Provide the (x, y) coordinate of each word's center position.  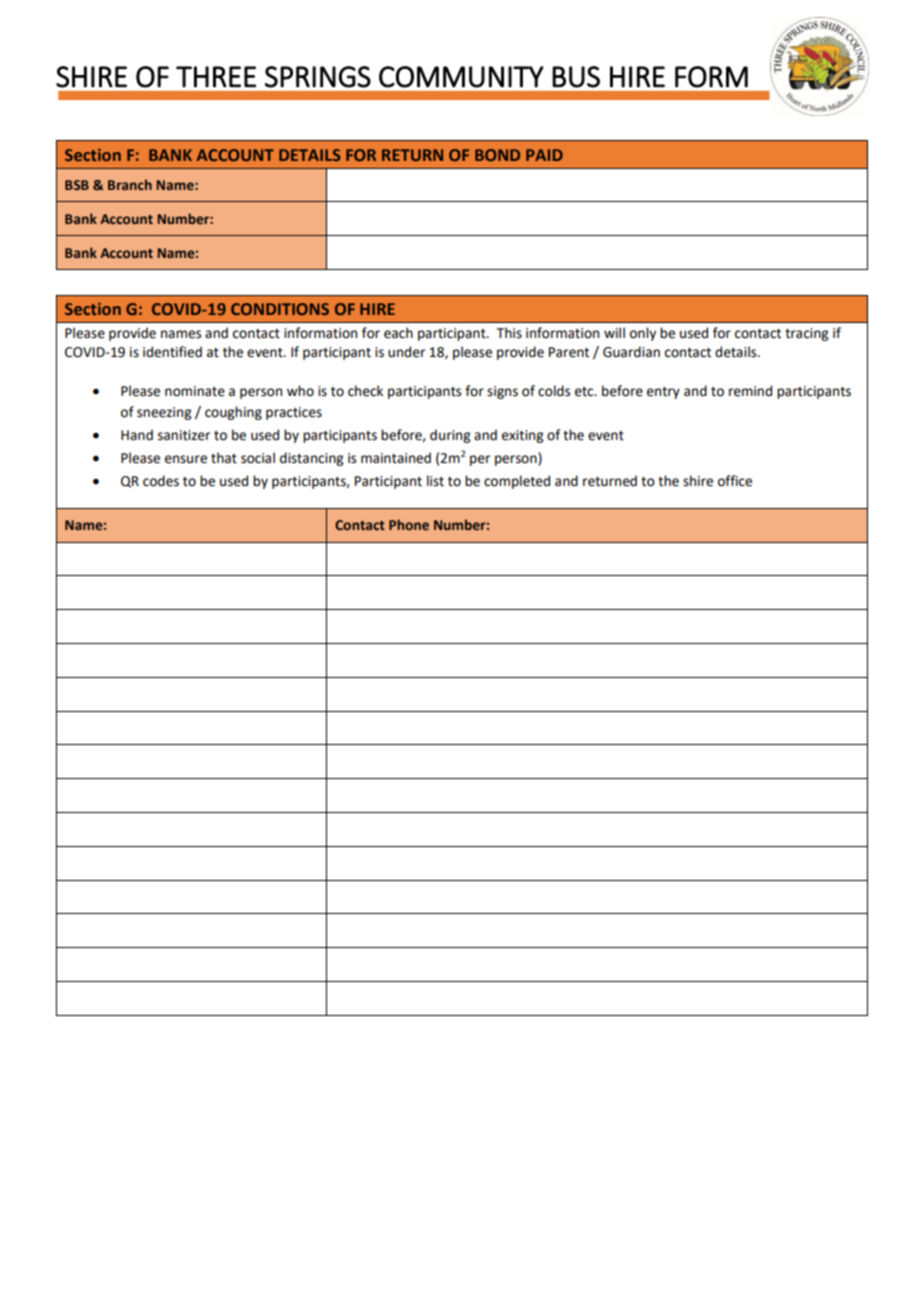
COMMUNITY (461, 77)
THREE (216, 77)
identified (172, 352)
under (406, 352)
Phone (409, 524)
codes (161, 481)
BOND (497, 155)
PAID (544, 155)
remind (750, 391)
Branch (130, 184)
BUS (576, 77)
